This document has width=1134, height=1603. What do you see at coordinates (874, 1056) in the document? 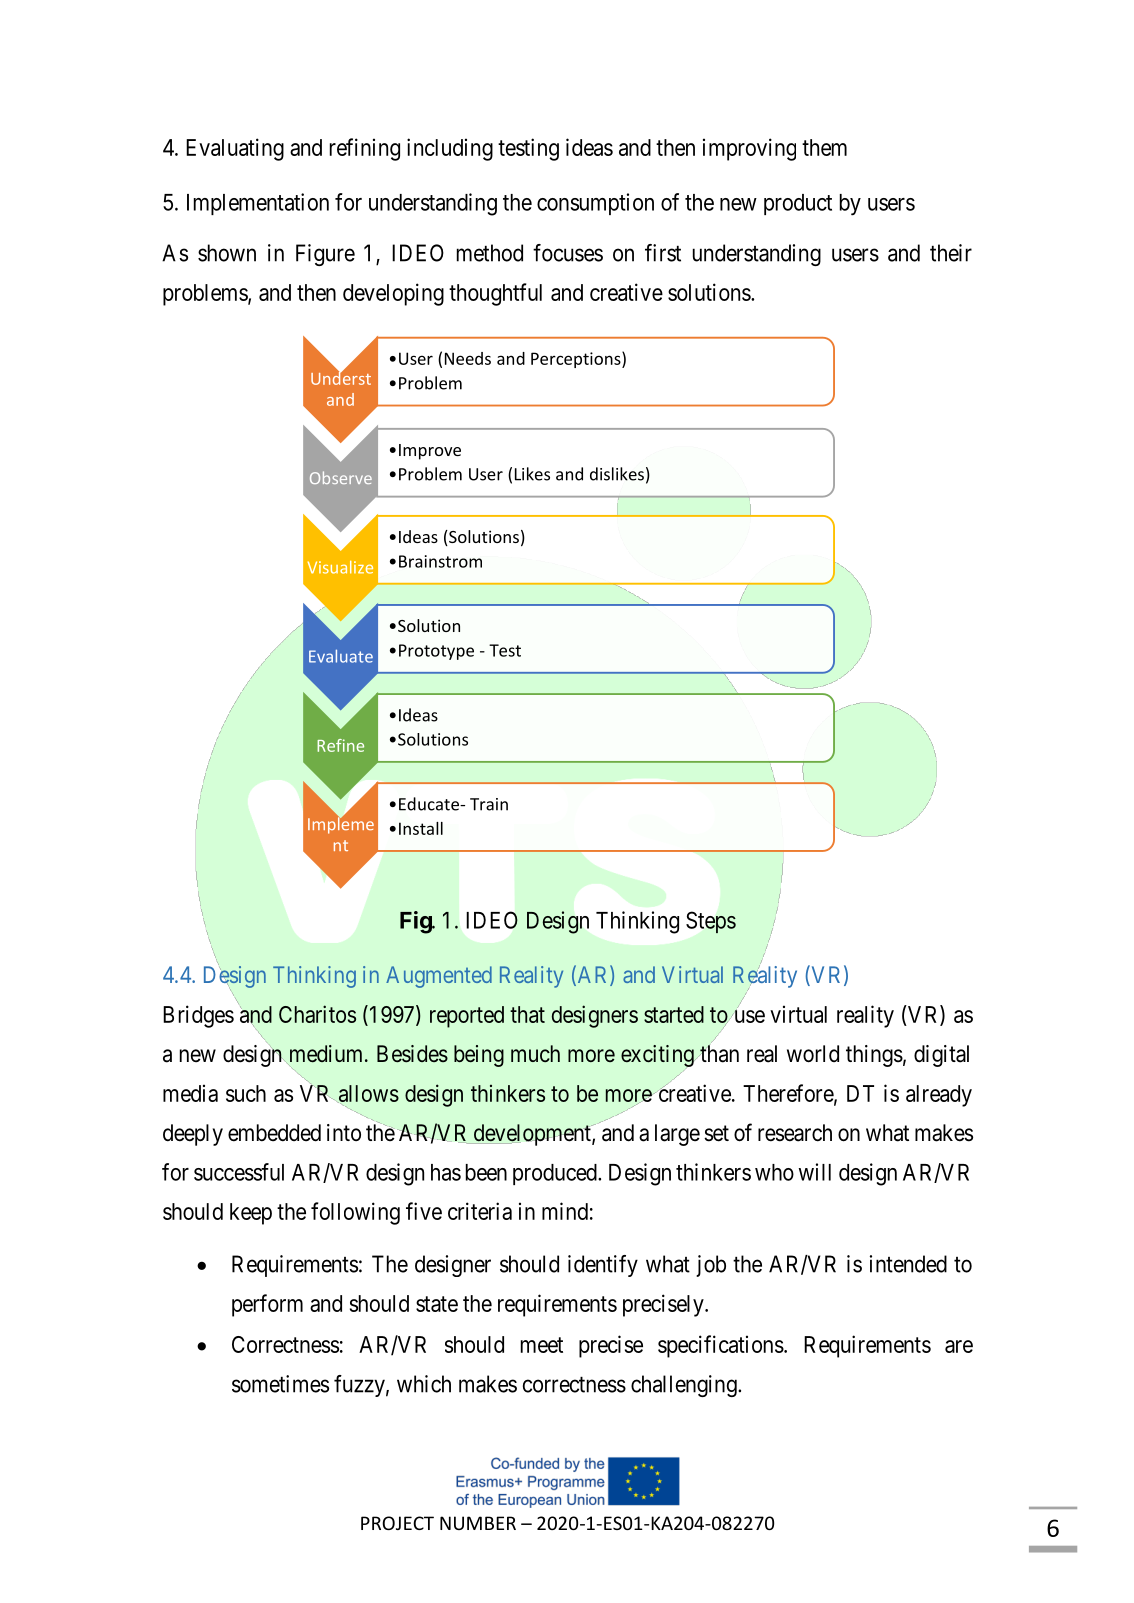
I see `things` at bounding box center [874, 1056].
